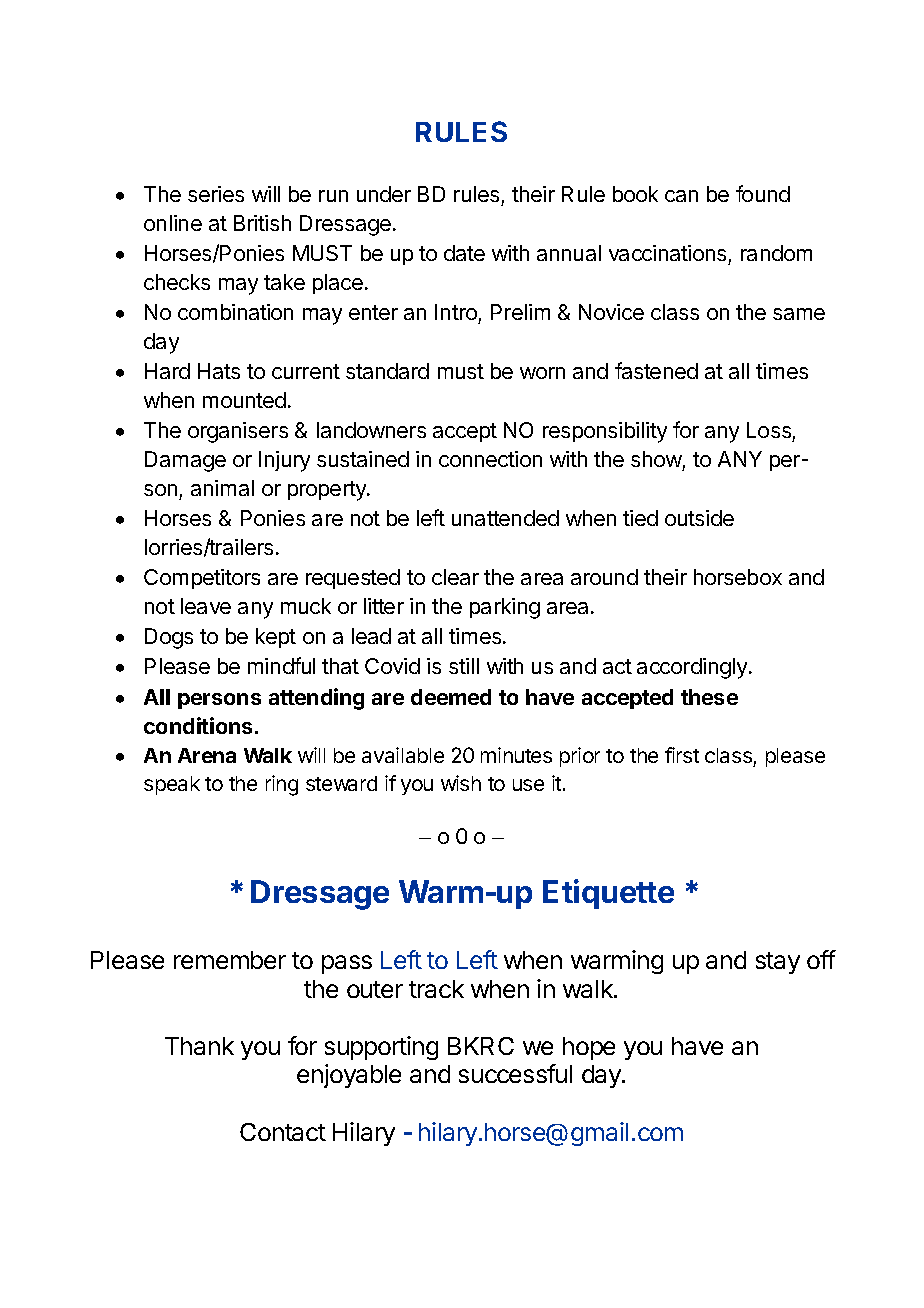 The height and width of the screenshot is (1308, 924). I want to click on still, so click(464, 666).
